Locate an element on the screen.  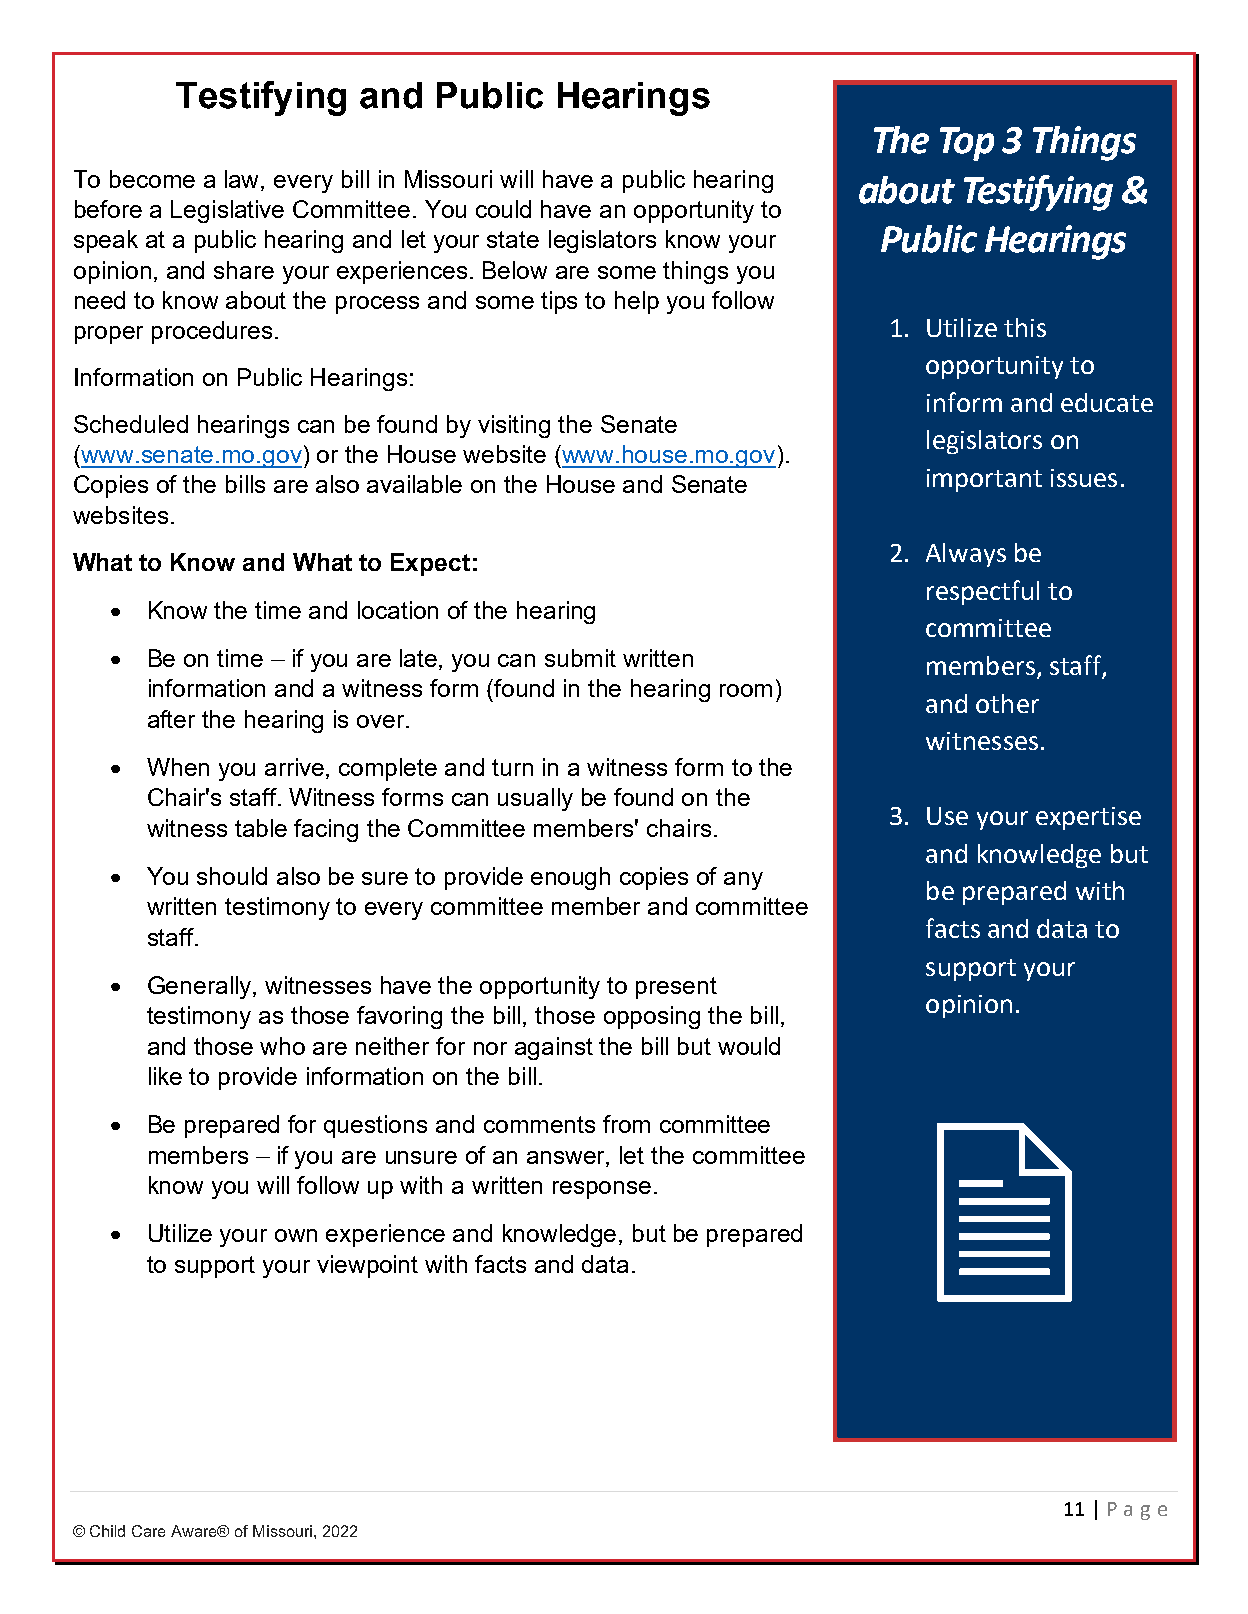
could is located at coordinates (503, 209).
